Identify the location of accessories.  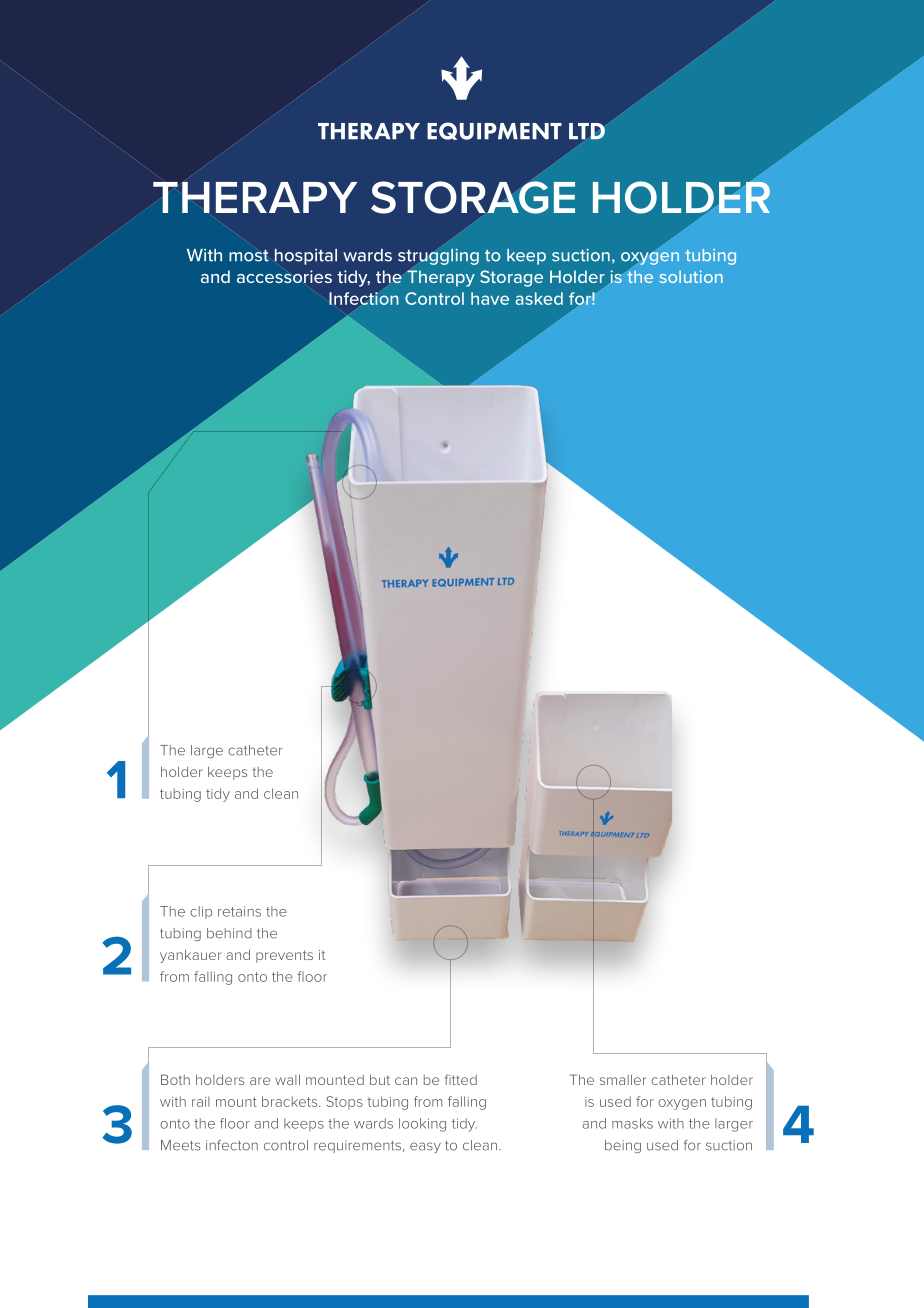
(284, 276).
